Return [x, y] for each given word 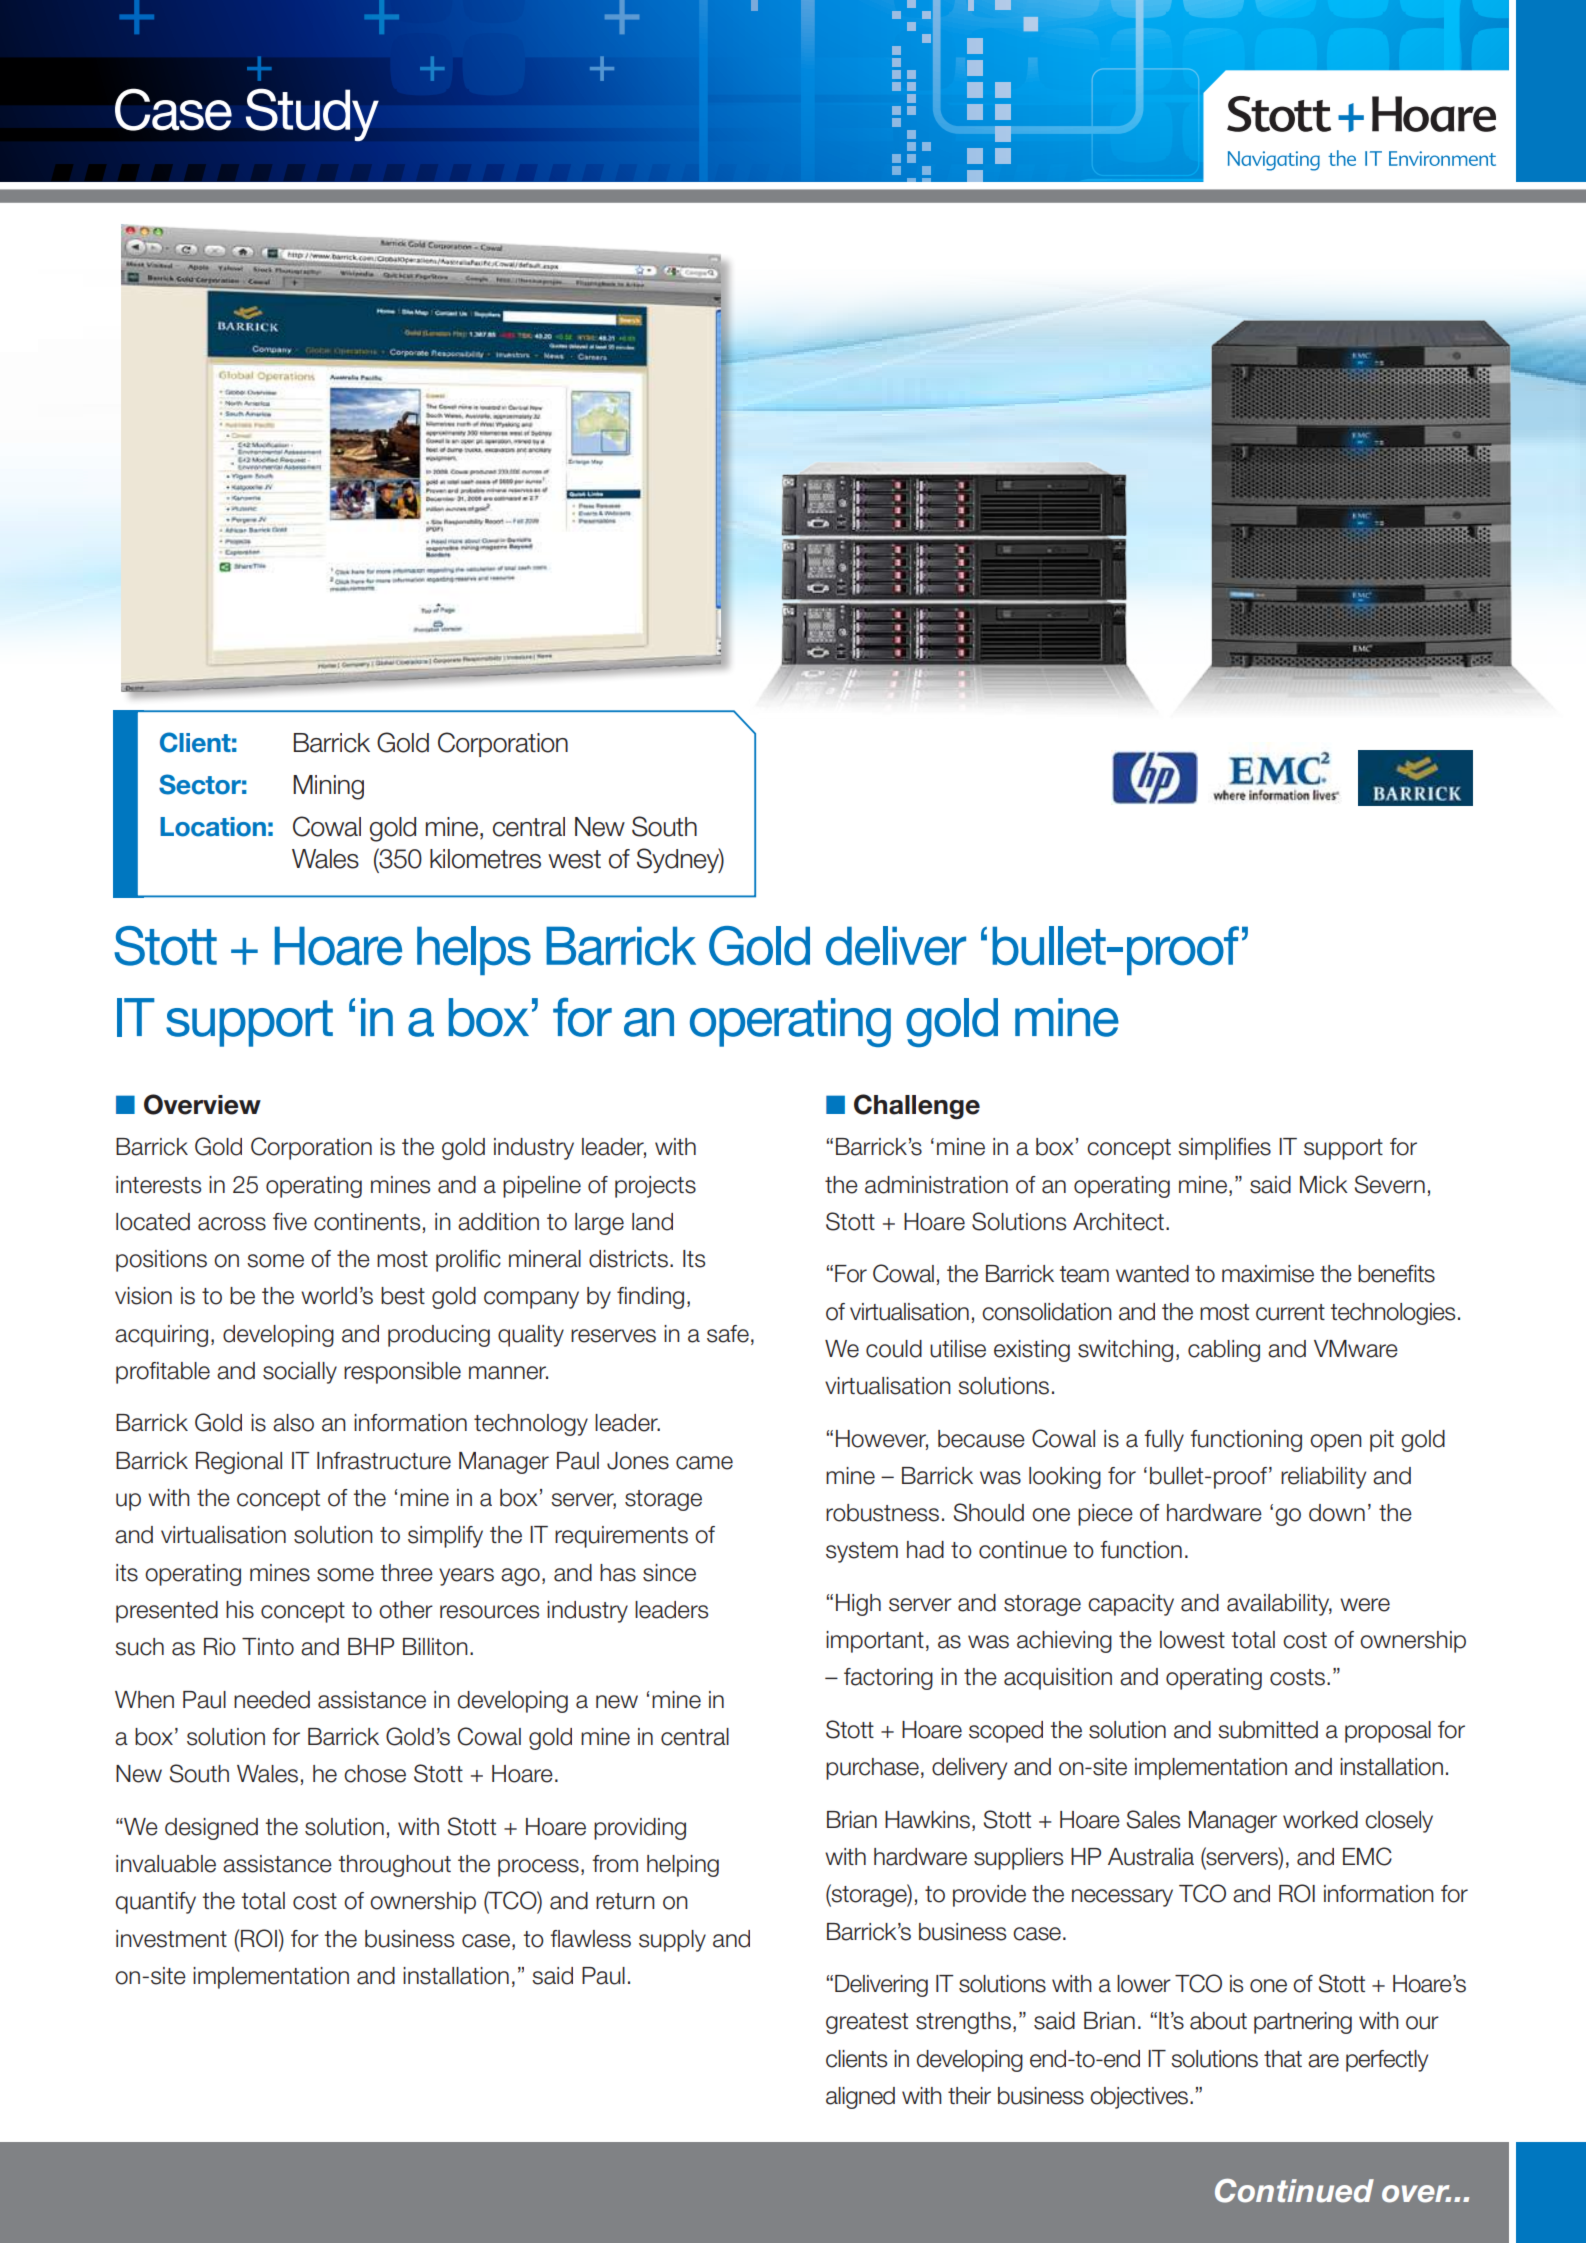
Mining [328, 787]
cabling [1224, 1351]
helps [474, 950]
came [704, 1463]
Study [312, 115]
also [293, 1423]
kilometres [485, 859]
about [1218, 2021]
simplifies [1224, 1149]
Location [213, 827]
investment [171, 1939]
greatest [867, 2023]
